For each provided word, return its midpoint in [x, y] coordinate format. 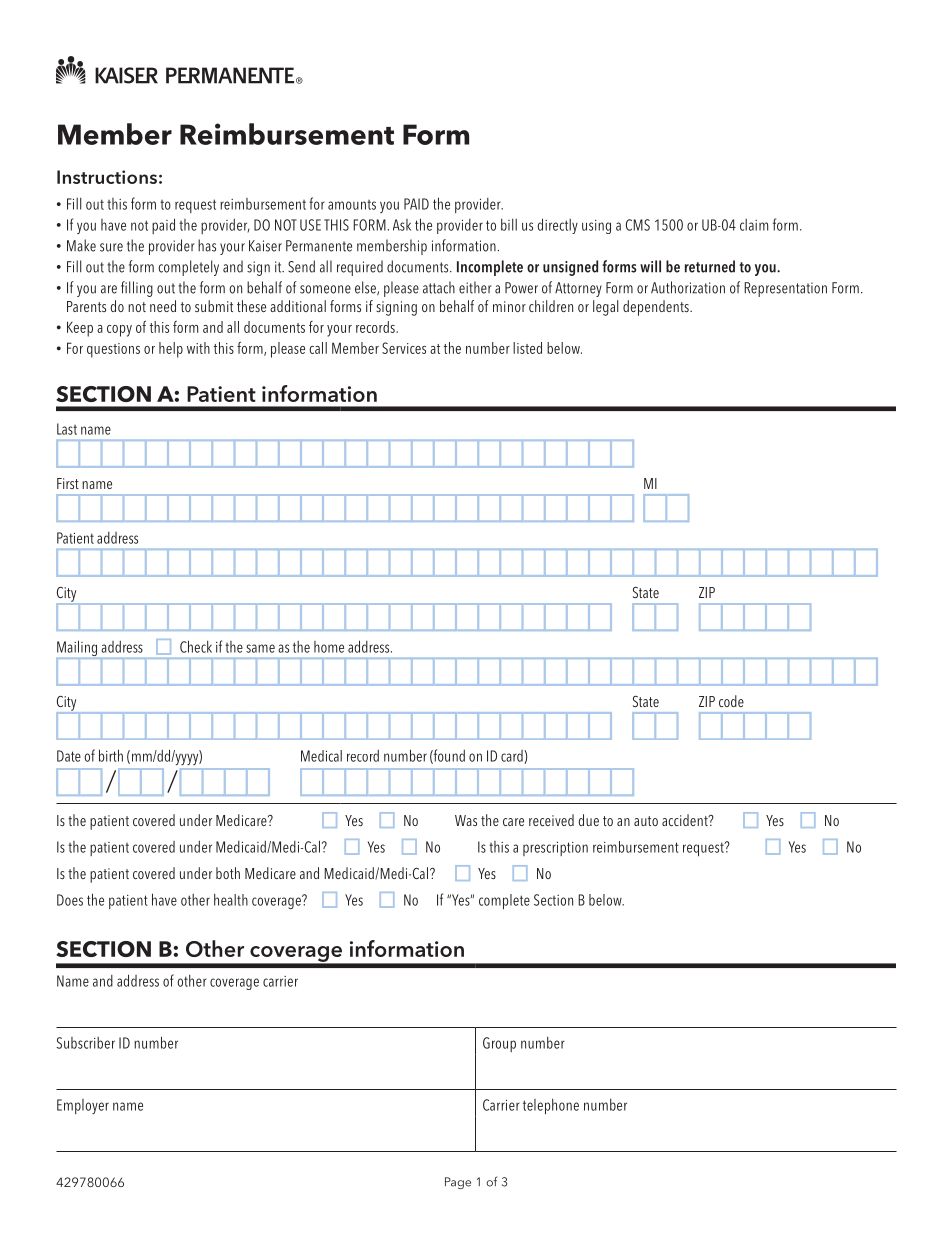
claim [754, 225]
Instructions [107, 177]
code [731, 701]
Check [196, 646]
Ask [402, 225]
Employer [83, 1106]
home [329, 647]
